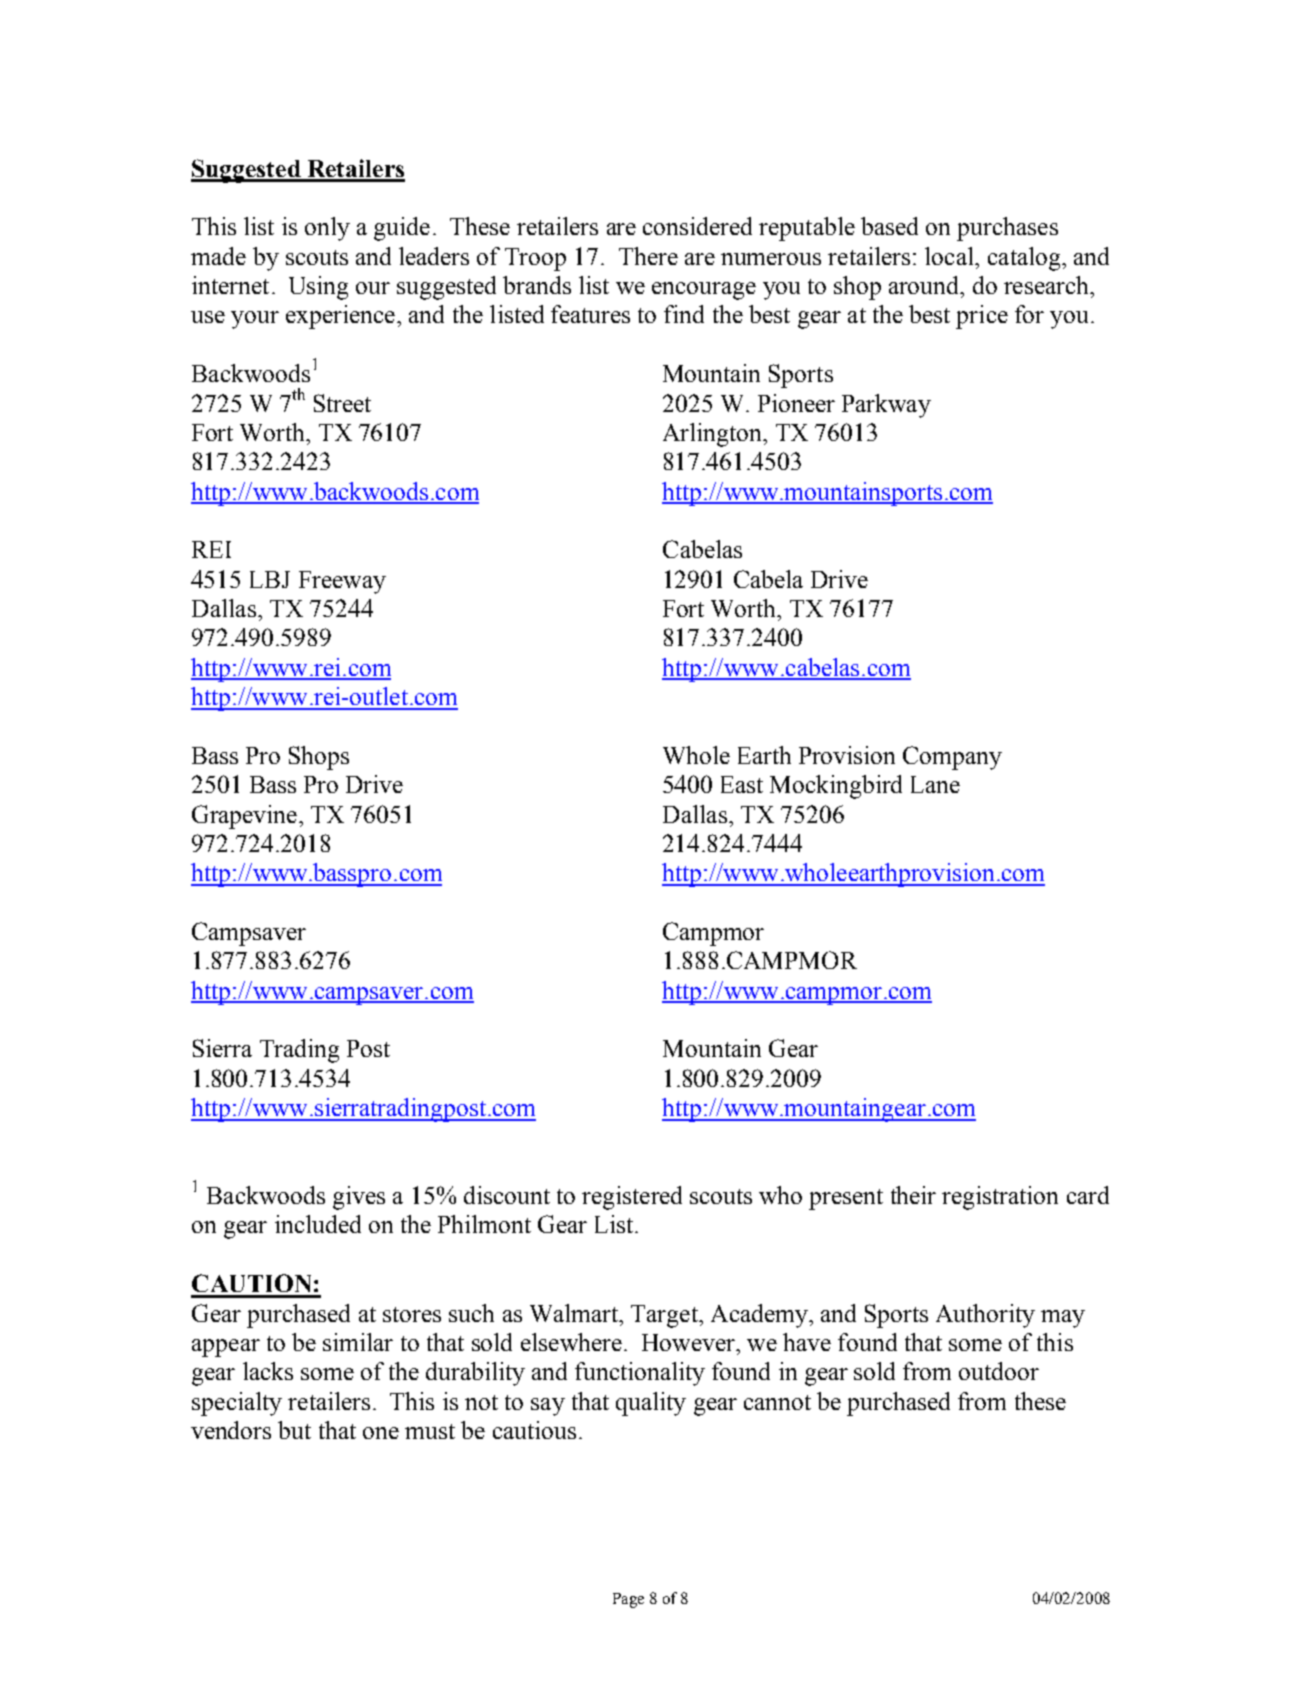  I want to click on Using, so click(318, 288).
